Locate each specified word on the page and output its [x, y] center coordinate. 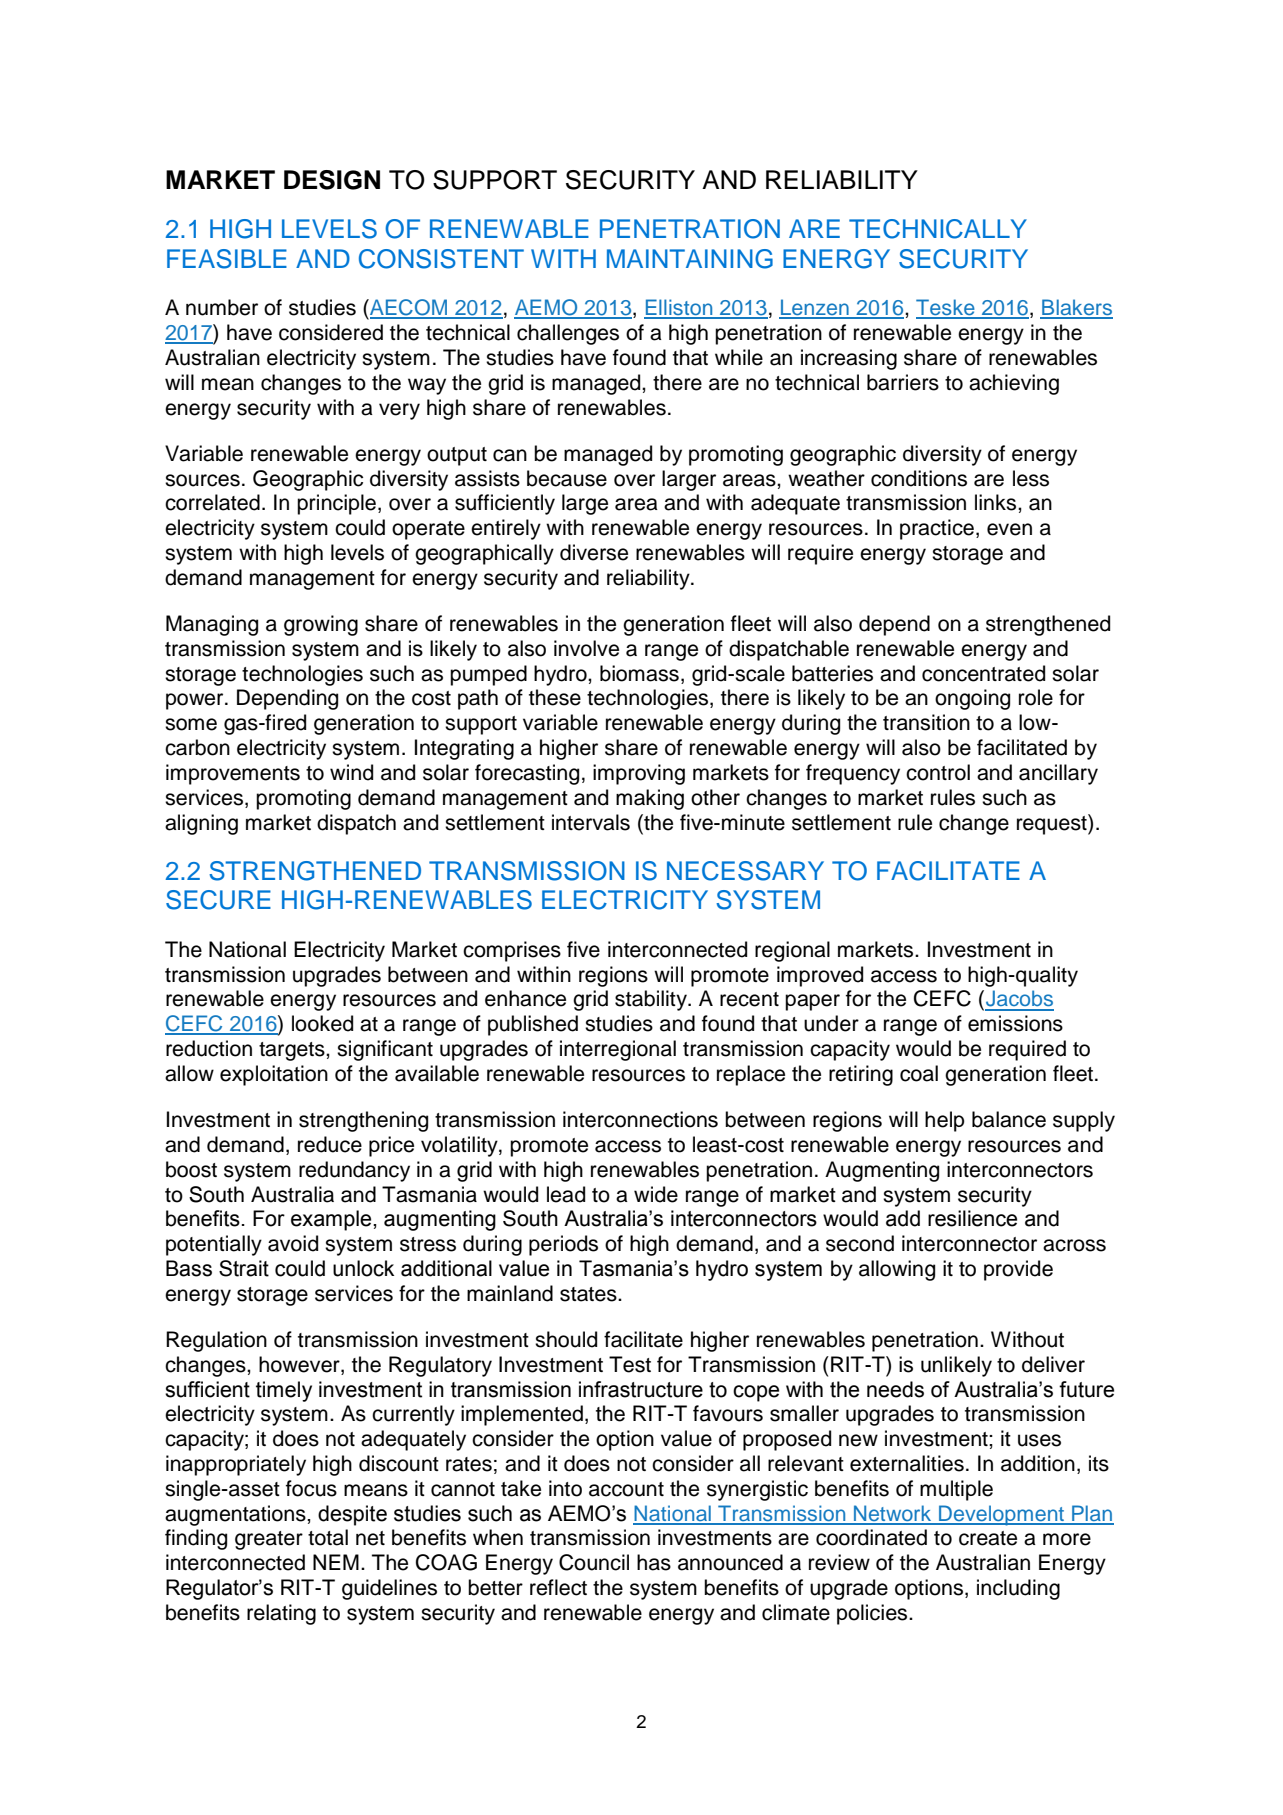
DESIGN [332, 180]
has [654, 1562]
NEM [336, 1562]
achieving [1014, 384]
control [938, 772]
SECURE [218, 900]
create [988, 1538]
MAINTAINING [690, 259]
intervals [591, 822]
